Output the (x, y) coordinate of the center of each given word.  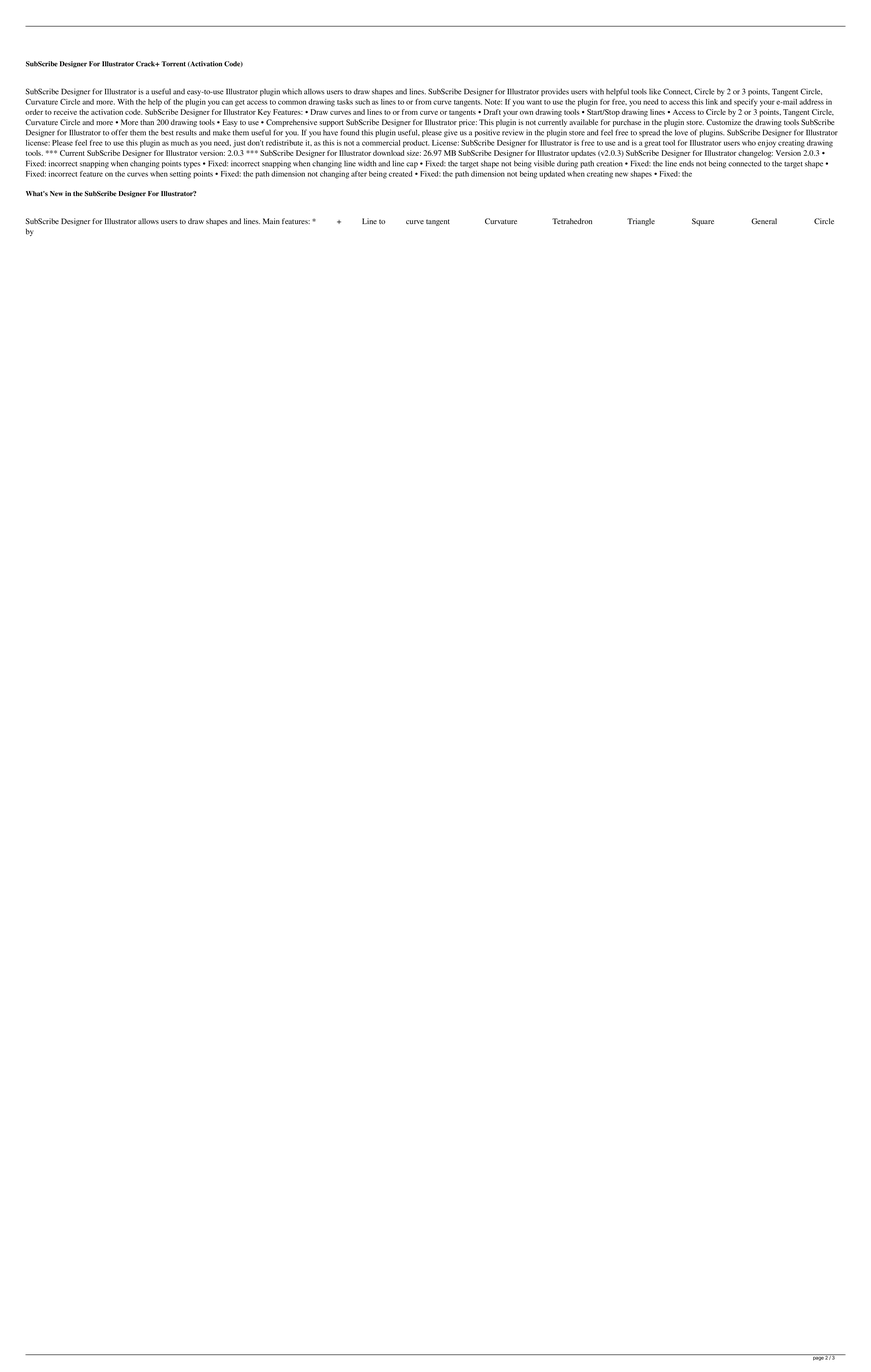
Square (703, 222)
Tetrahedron (572, 221)
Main (271, 221)
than (147, 122)
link (712, 102)
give (451, 133)
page (818, 1359)
